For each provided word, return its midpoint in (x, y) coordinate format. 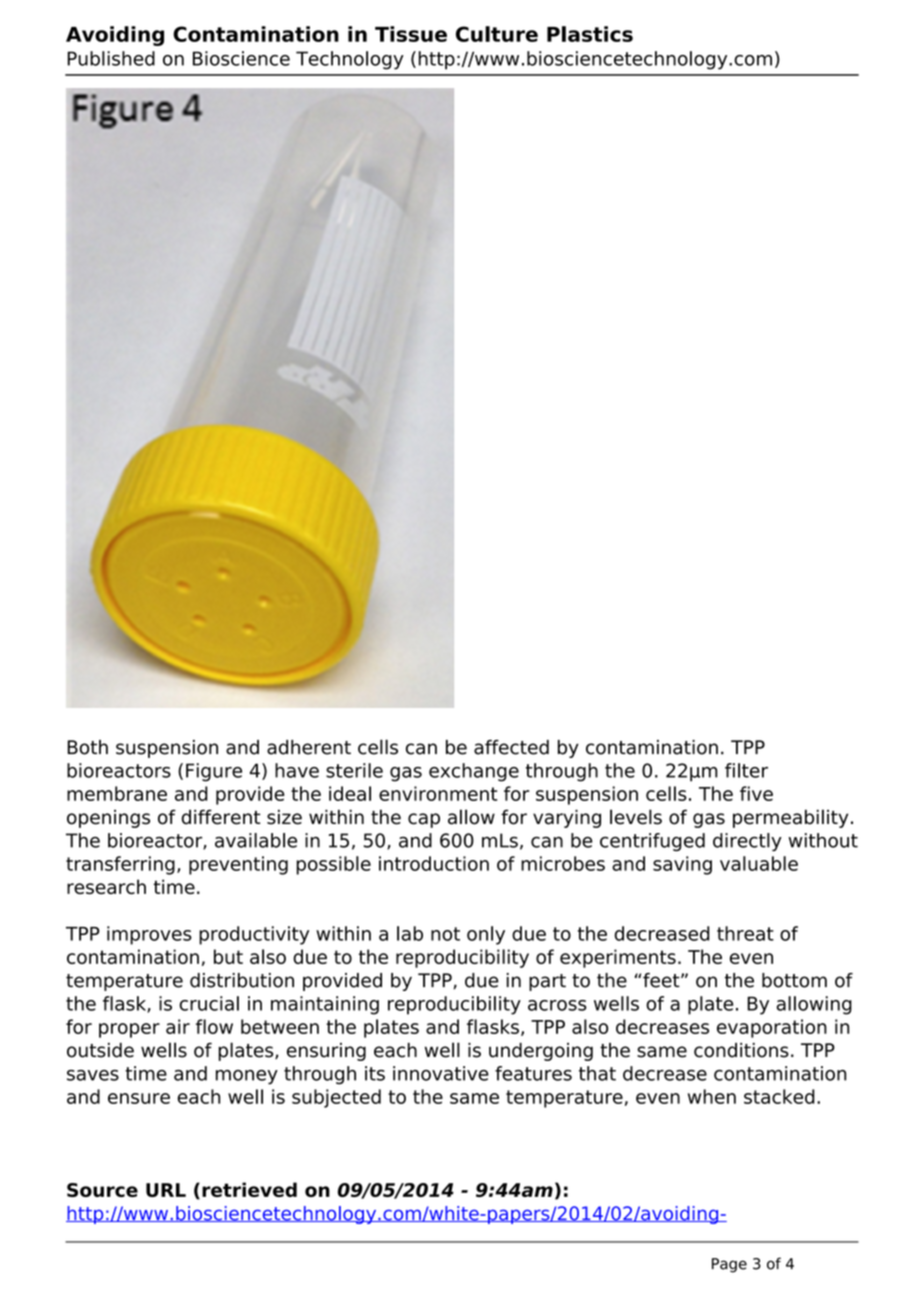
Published (111, 58)
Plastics (590, 34)
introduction (434, 863)
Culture (497, 34)
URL (166, 1190)
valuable (759, 863)
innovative (441, 1073)
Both (87, 747)
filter (746, 770)
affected (511, 747)
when (712, 1096)
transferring (120, 865)
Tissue (411, 34)
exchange (474, 772)
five (756, 793)
